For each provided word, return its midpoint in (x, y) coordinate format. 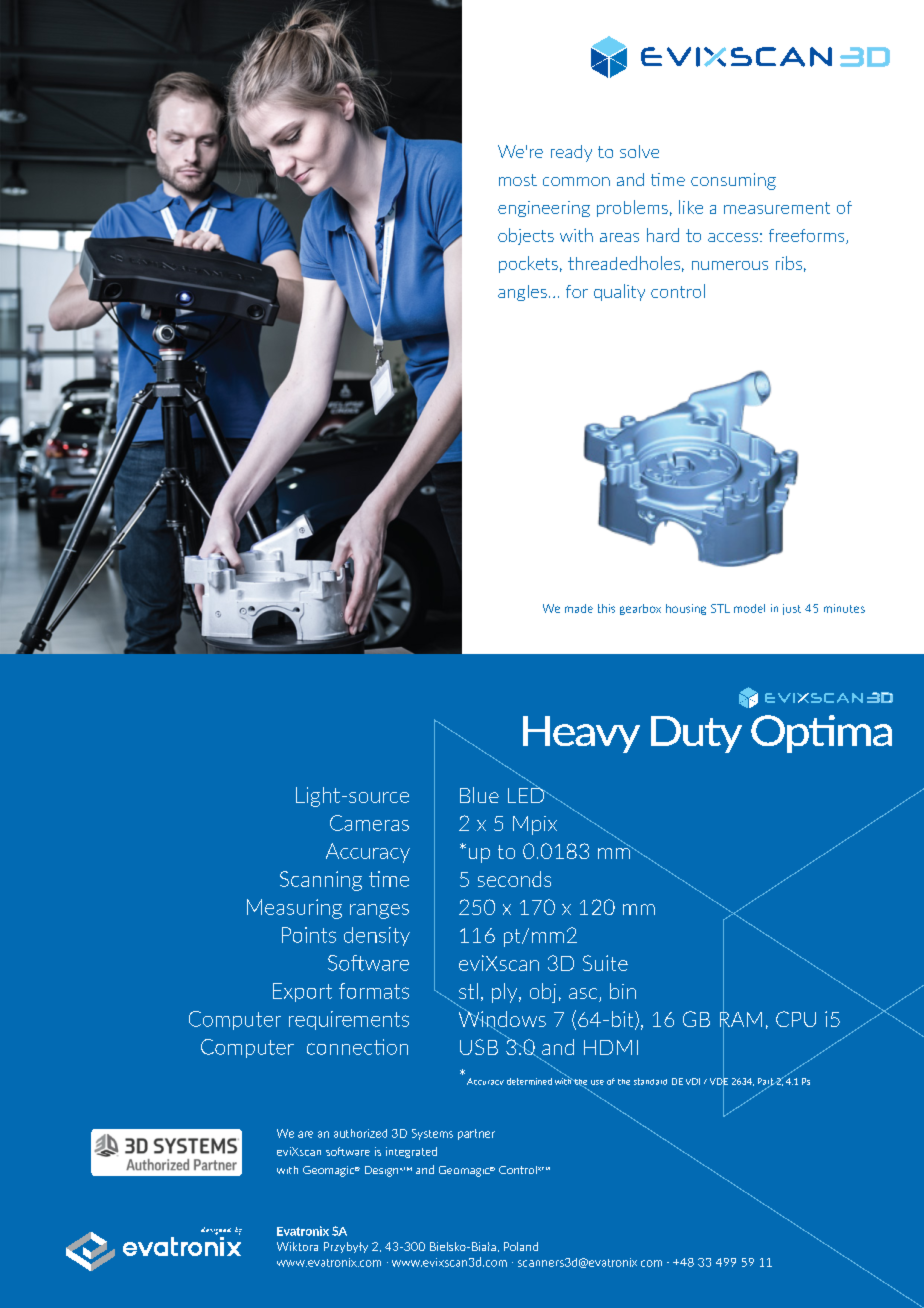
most (518, 180)
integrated (411, 1152)
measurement (777, 208)
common (576, 181)
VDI (693, 1081)
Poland (521, 1246)
